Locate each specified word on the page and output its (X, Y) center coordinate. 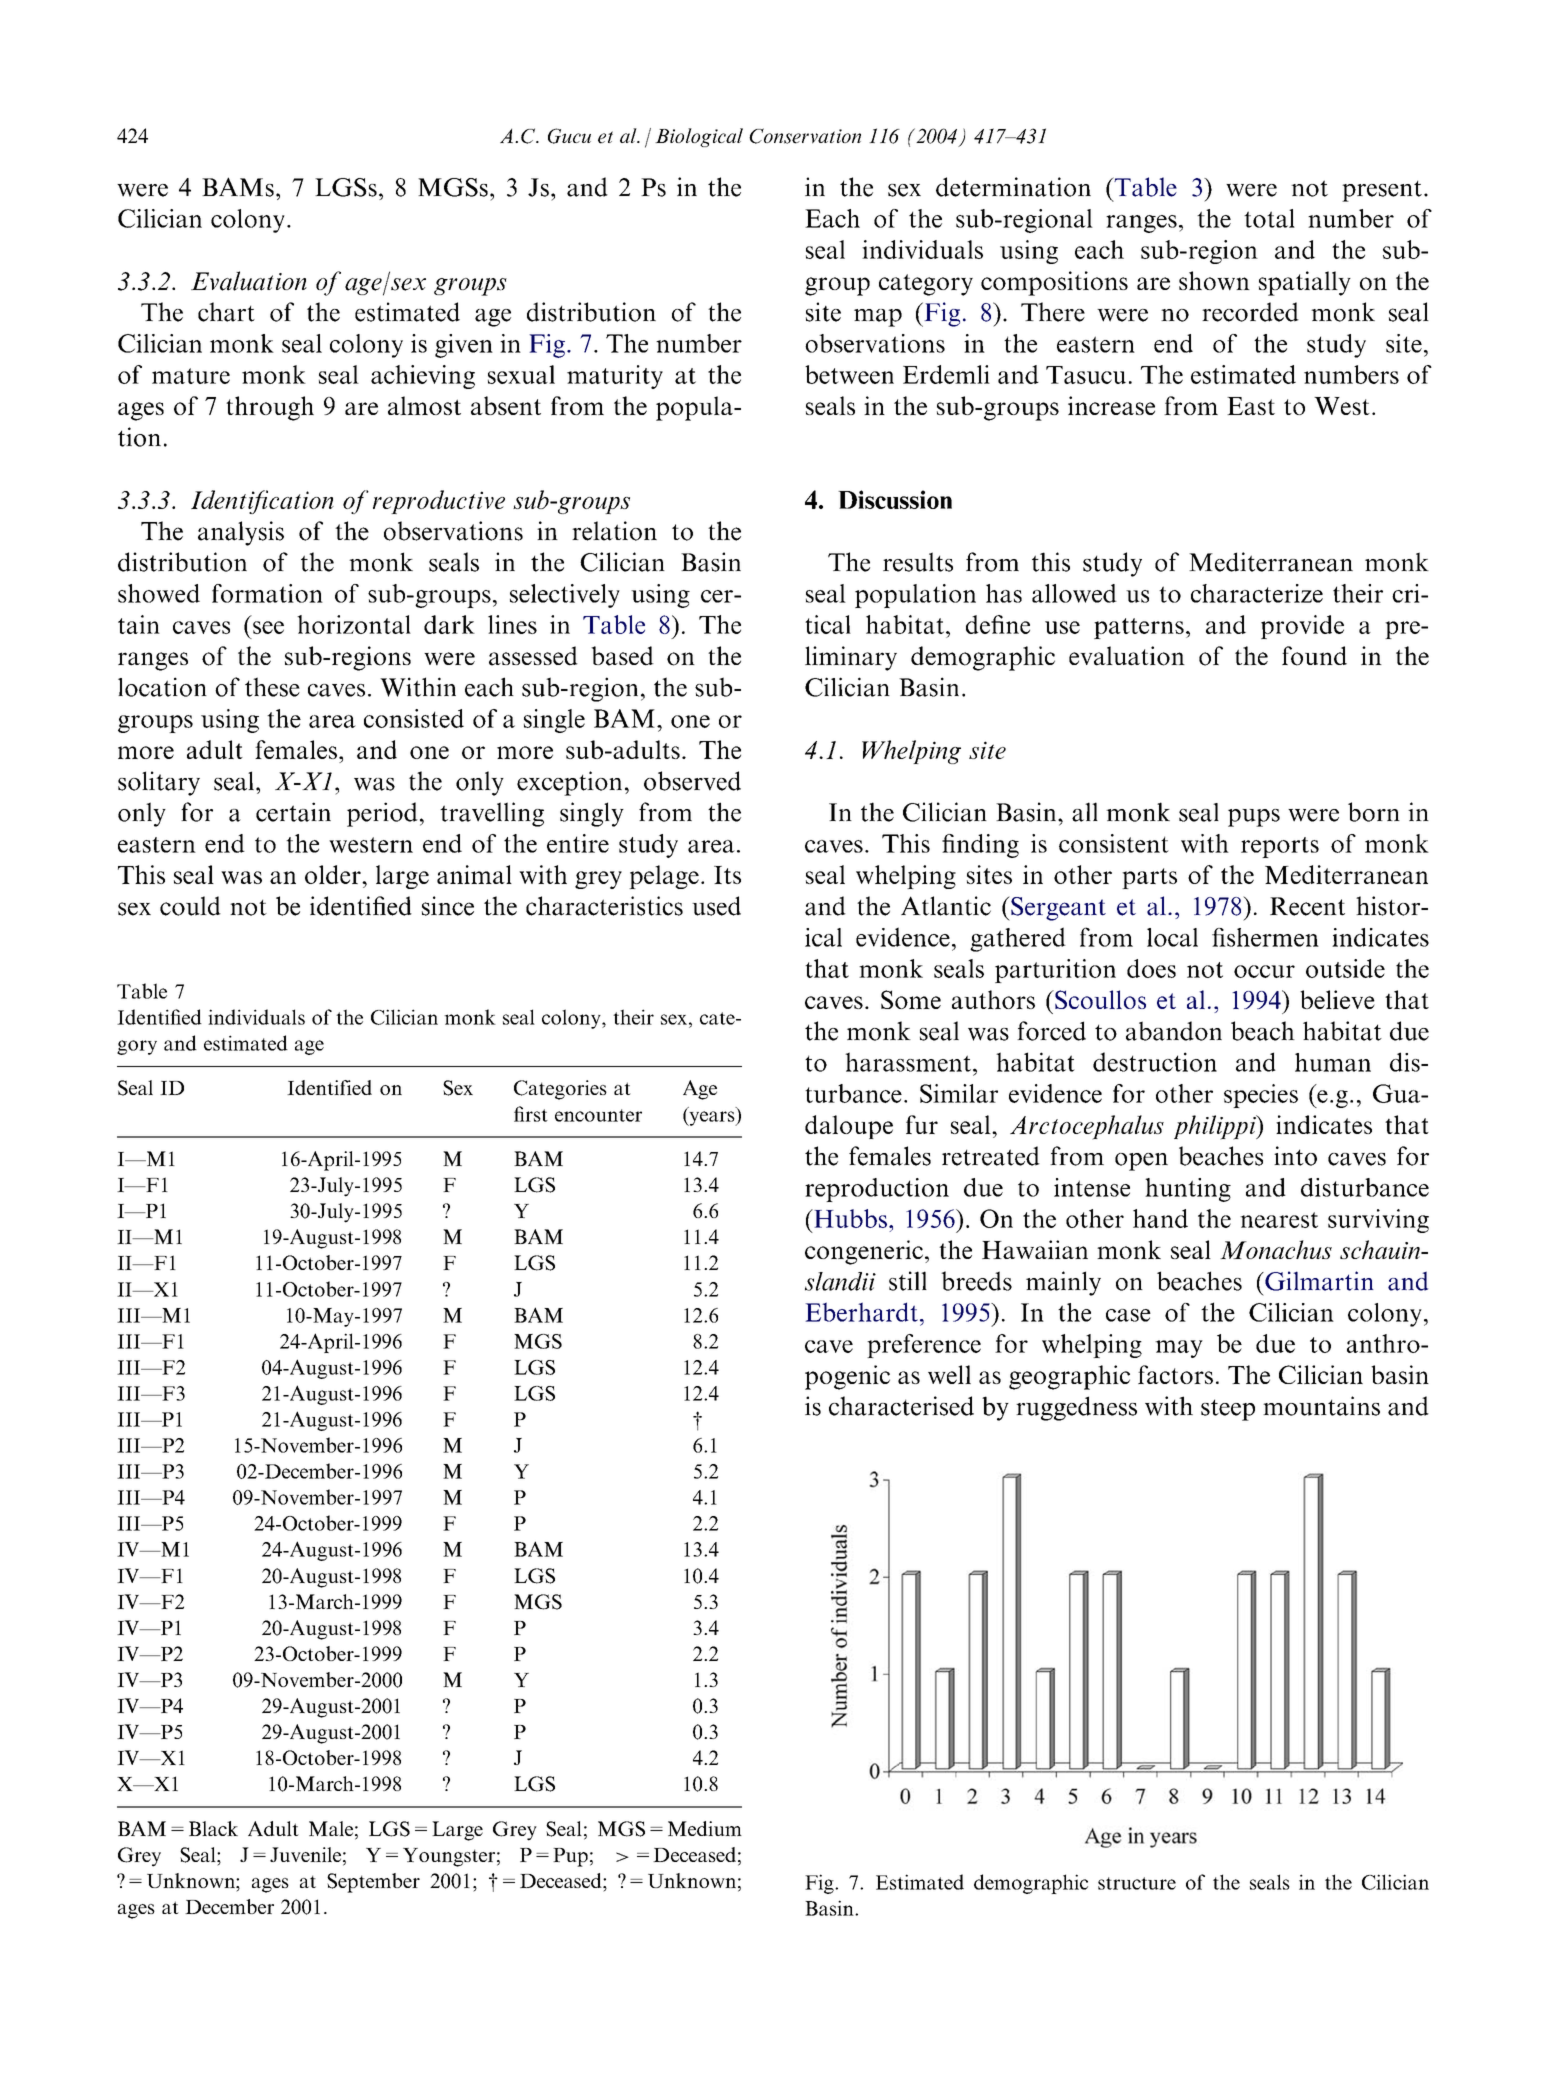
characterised (901, 1406)
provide (1302, 627)
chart (226, 312)
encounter (598, 1115)
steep (1228, 1410)
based (622, 656)
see (268, 627)
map (878, 318)
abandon (1174, 1031)
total (1269, 218)
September (373, 1883)
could (190, 906)
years (712, 1118)
